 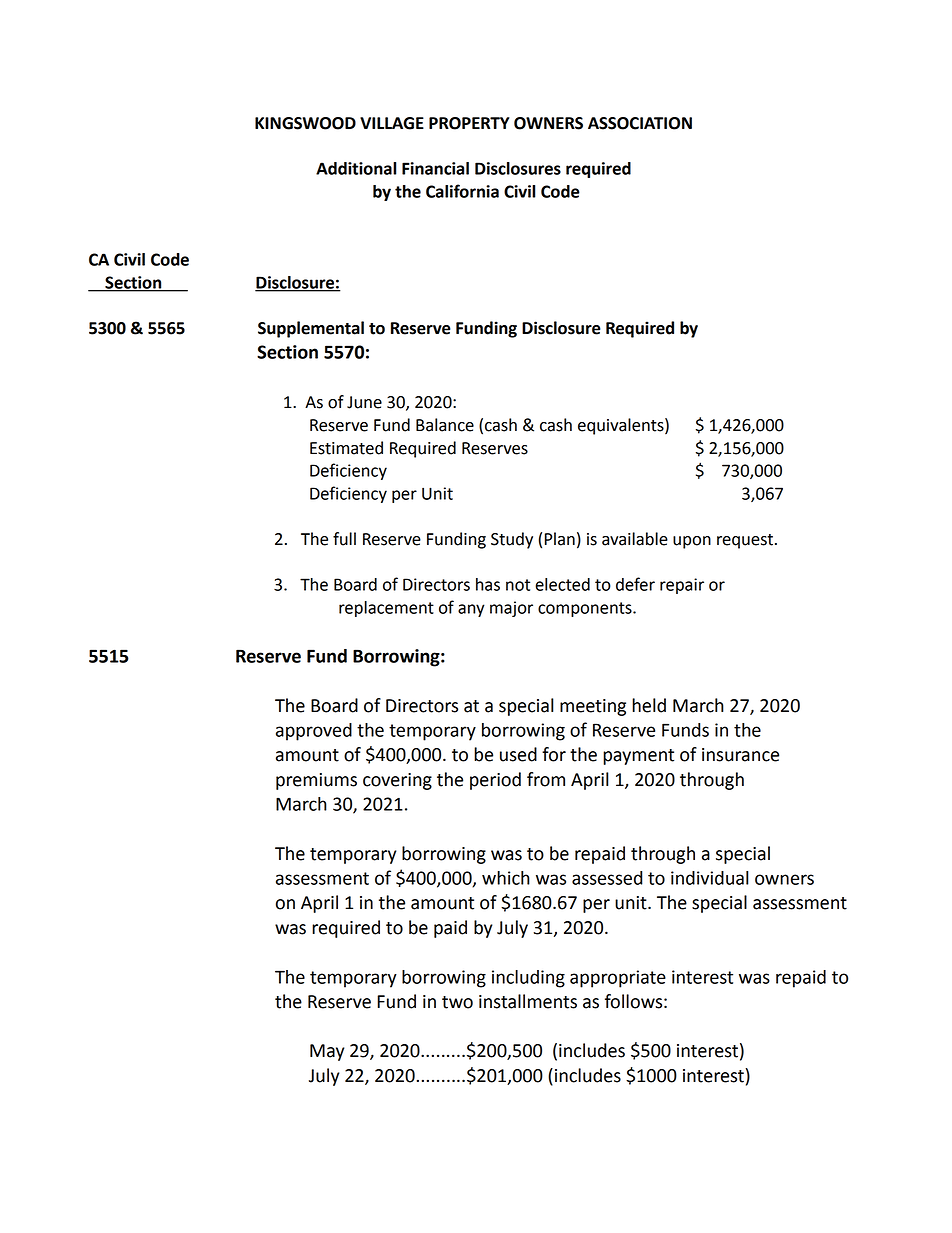 I want to click on PROPERTY, so click(x=469, y=123).
